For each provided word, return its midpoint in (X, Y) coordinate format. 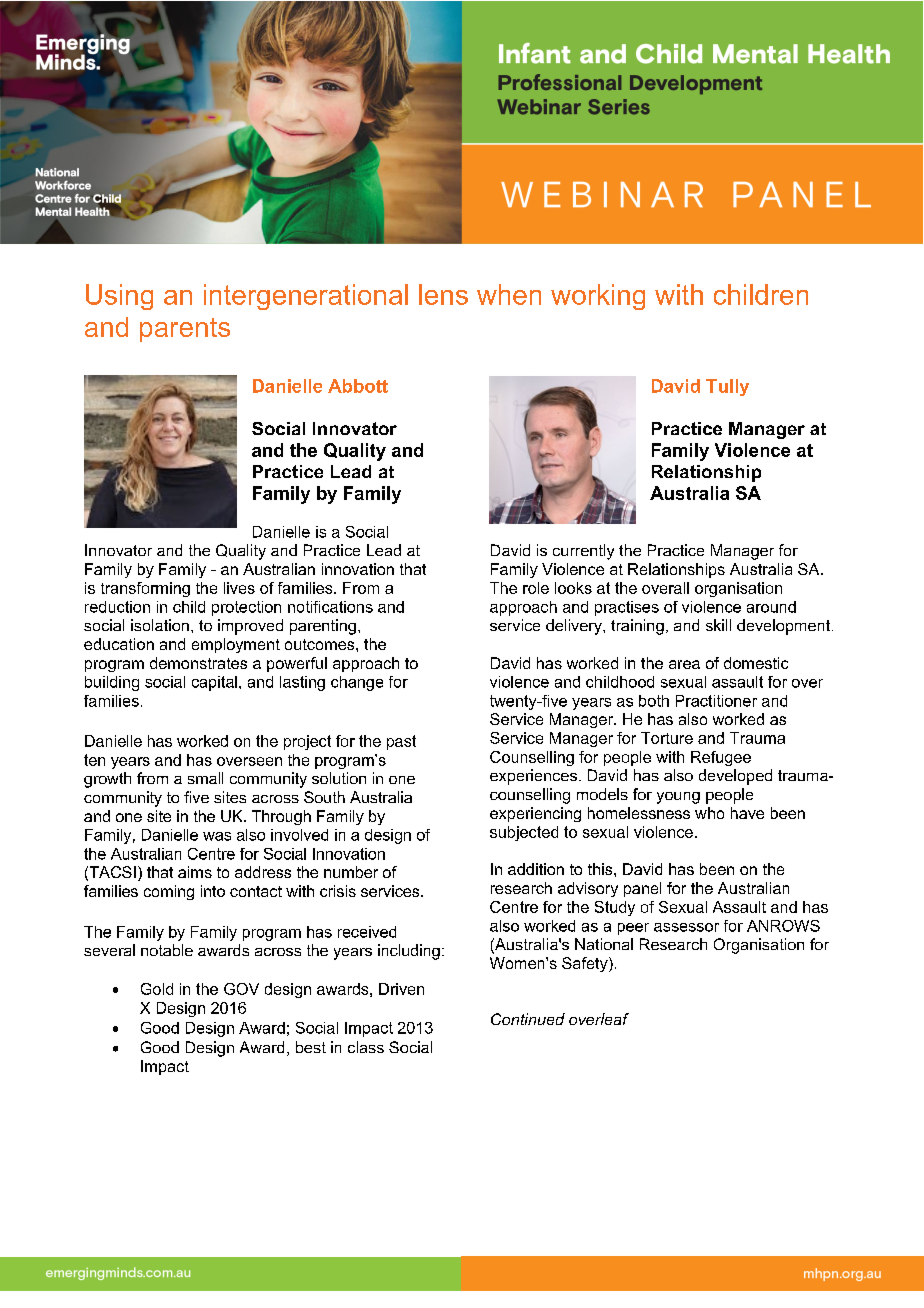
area (684, 664)
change (357, 683)
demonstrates (198, 663)
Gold (157, 989)
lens (443, 294)
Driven (401, 989)
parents (185, 330)
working (598, 297)
